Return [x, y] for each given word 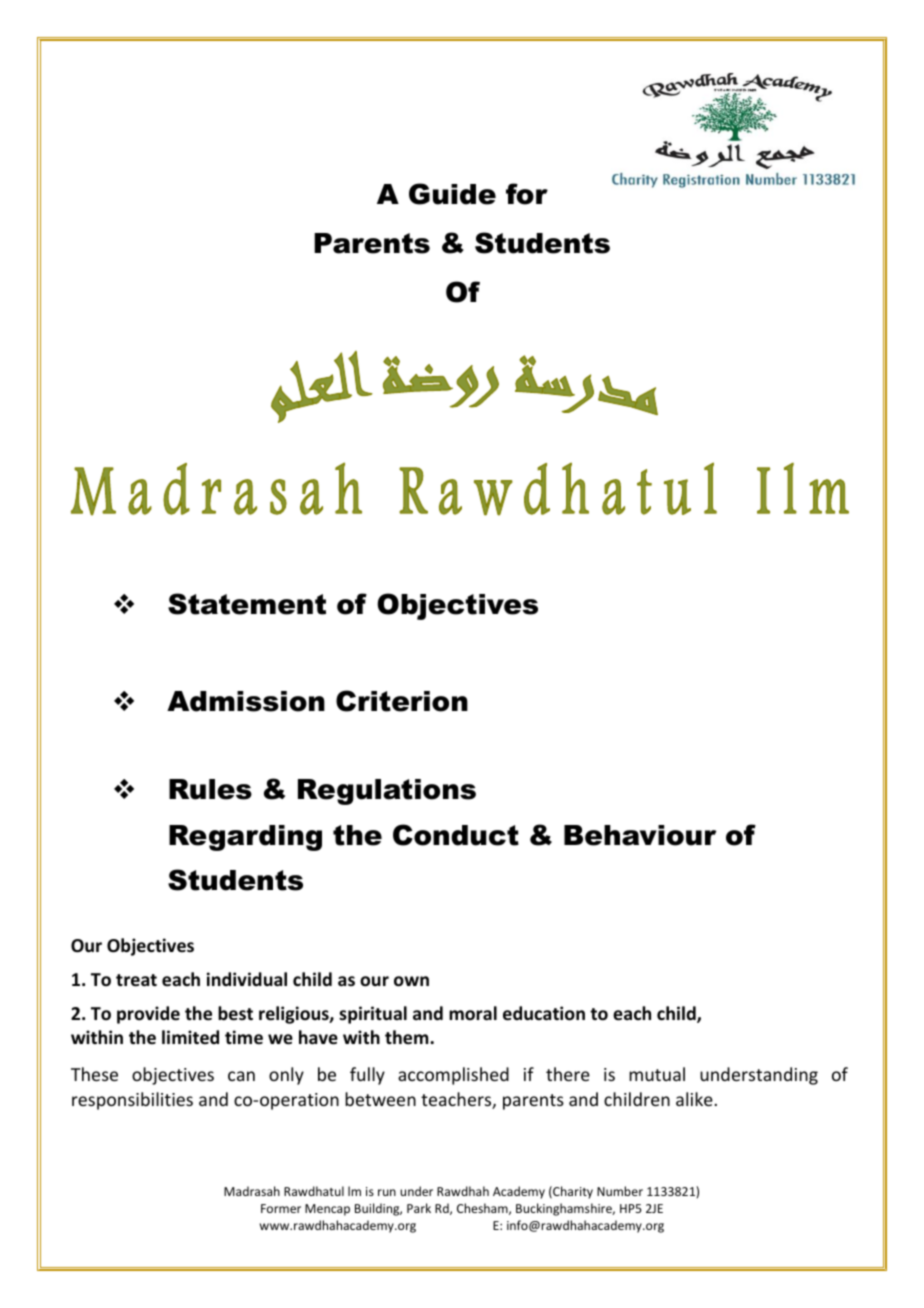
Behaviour [640, 835]
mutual [657, 1074]
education [544, 1013]
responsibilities [132, 1101]
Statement [247, 604]
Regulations [387, 792]
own [411, 981]
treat [136, 980]
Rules [210, 789]
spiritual [373, 1015]
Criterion [402, 701]
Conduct [456, 835]
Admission [246, 701]
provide [148, 1015]
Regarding [245, 838]
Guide [452, 194]
